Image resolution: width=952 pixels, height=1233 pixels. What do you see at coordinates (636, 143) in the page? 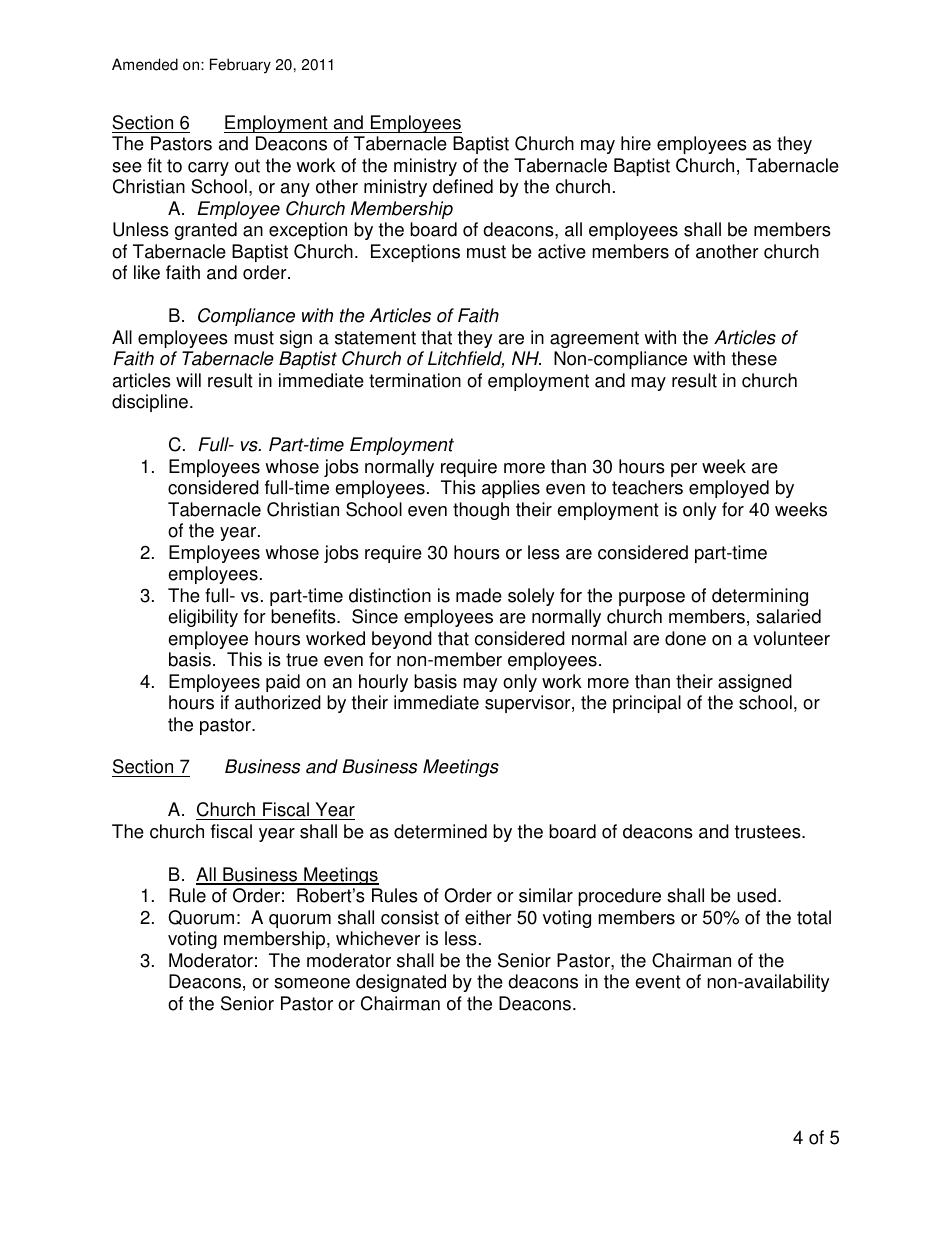
I see `hire` at bounding box center [636, 143].
